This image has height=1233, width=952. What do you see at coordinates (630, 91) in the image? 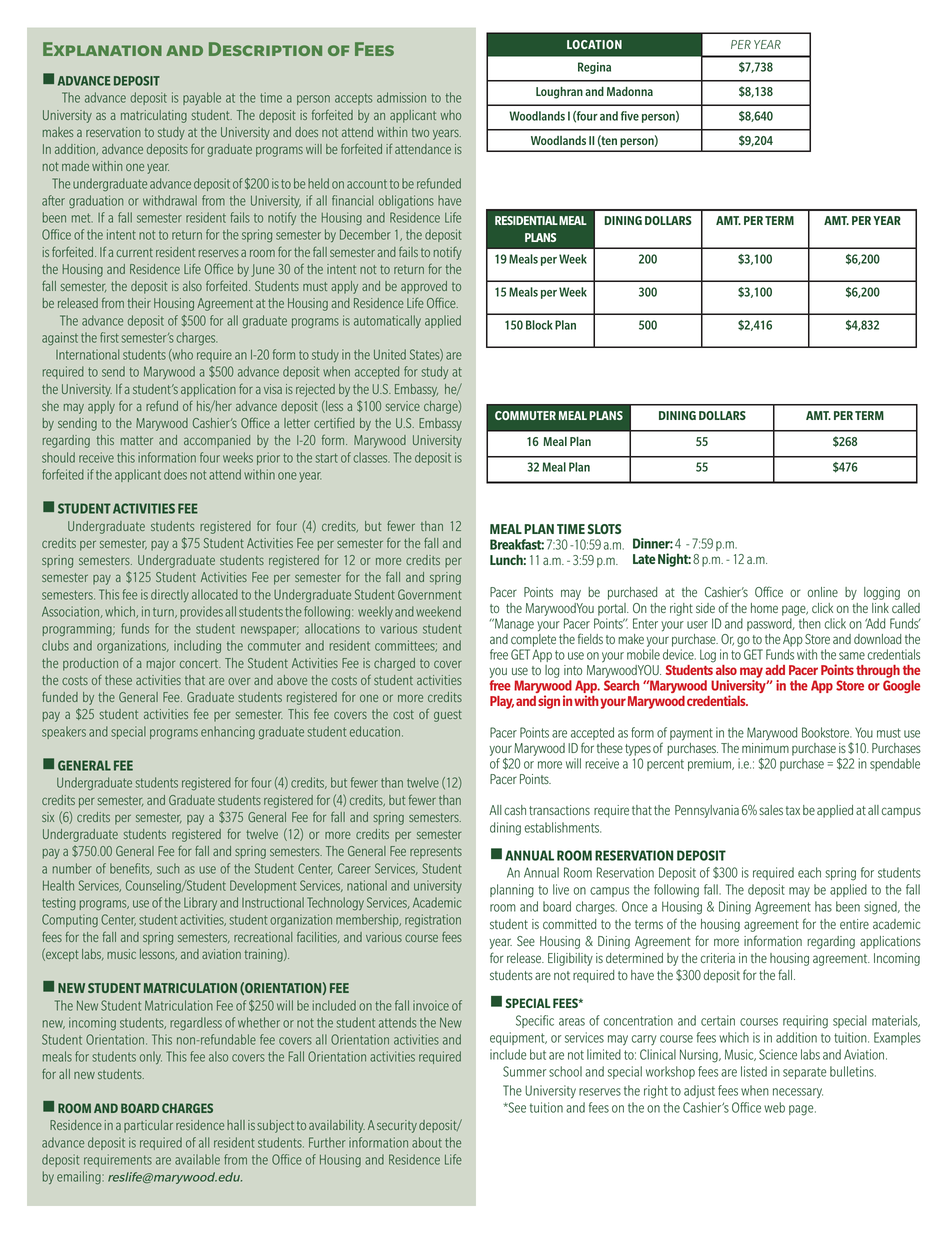
I see `Madonna` at bounding box center [630, 91].
